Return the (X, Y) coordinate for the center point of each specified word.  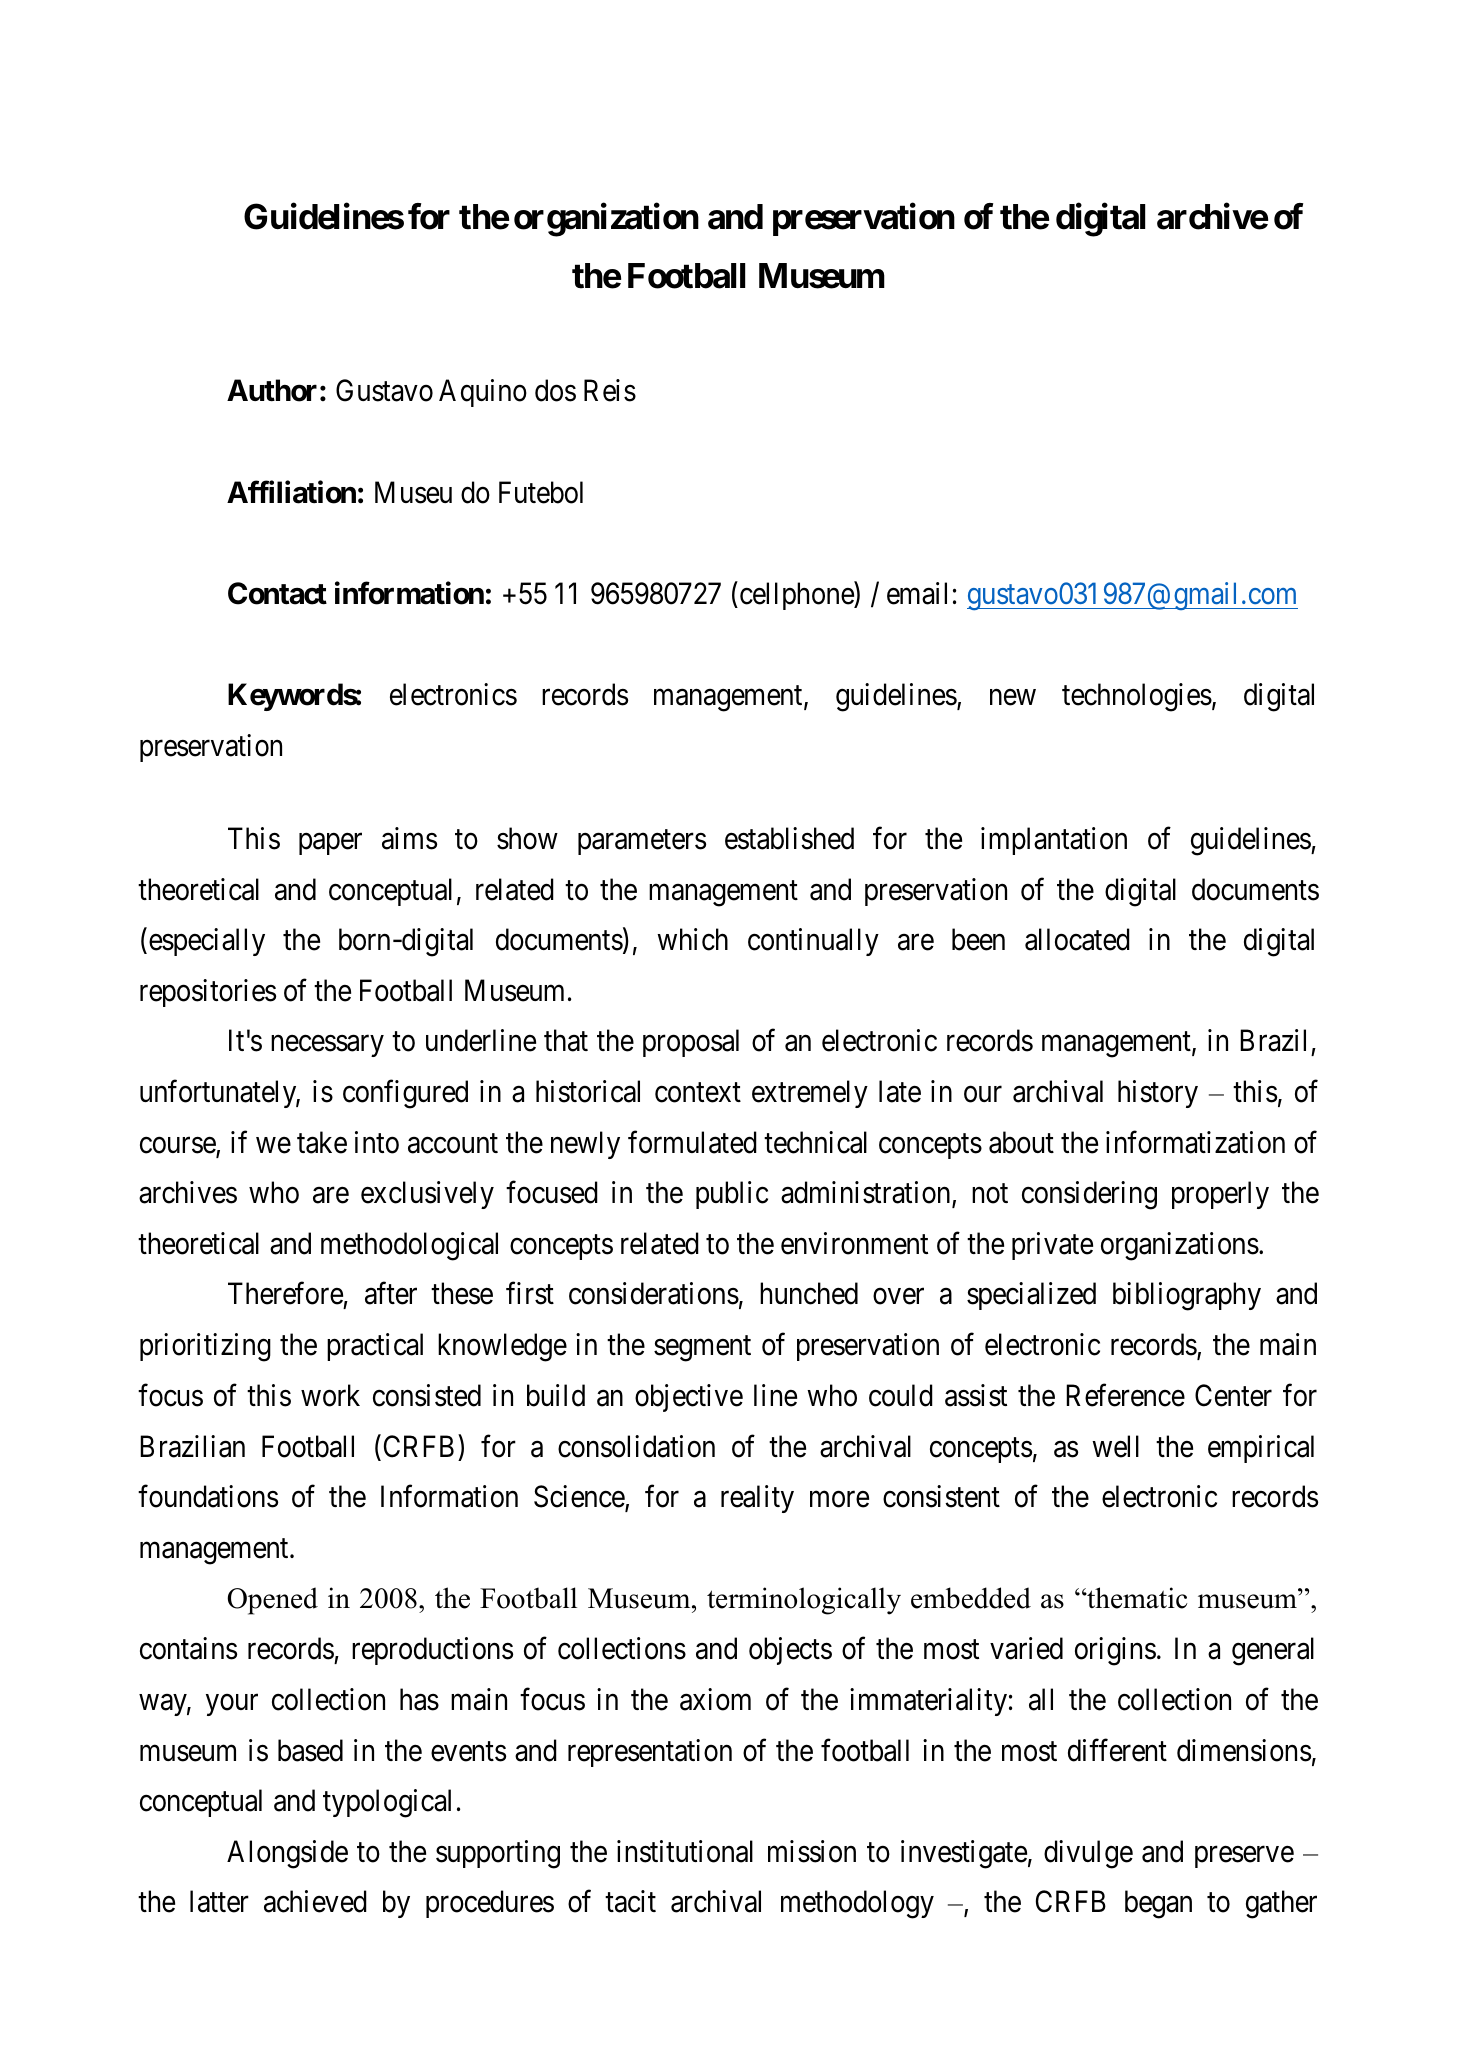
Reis (610, 390)
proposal (691, 1043)
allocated (1077, 939)
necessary (327, 1046)
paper (330, 844)
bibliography (1187, 1296)
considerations (654, 1293)
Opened (272, 1601)
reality (757, 1499)
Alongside (287, 1854)
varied (1026, 1648)
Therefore (285, 1293)
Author (272, 390)
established (789, 838)
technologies (1137, 697)
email (917, 593)
